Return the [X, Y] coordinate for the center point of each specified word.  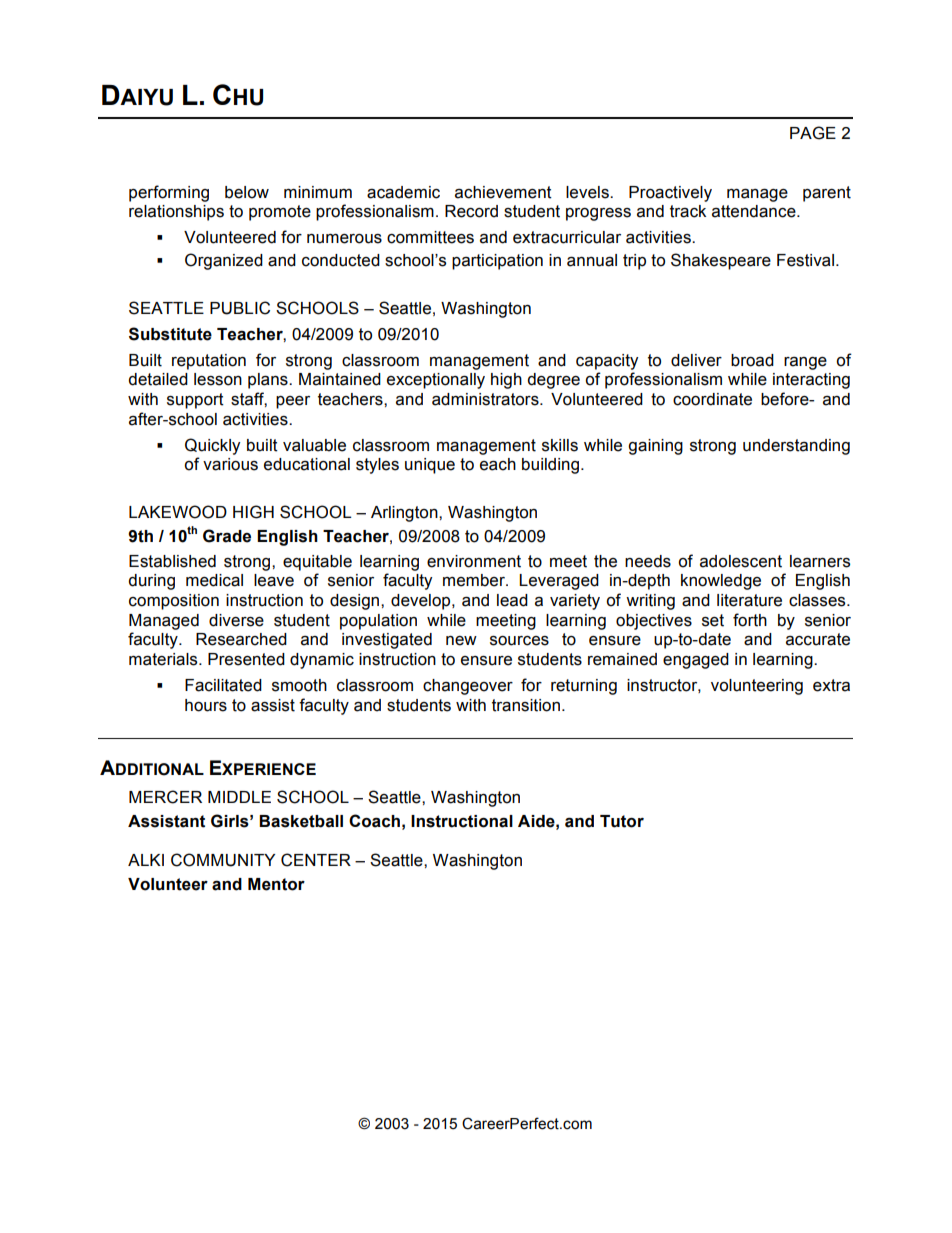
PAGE [813, 133]
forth [750, 620]
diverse [236, 620]
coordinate [712, 399]
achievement [503, 192]
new [461, 641]
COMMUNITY [223, 860]
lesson [218, 379]
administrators [486, 399]
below [247, 192]
